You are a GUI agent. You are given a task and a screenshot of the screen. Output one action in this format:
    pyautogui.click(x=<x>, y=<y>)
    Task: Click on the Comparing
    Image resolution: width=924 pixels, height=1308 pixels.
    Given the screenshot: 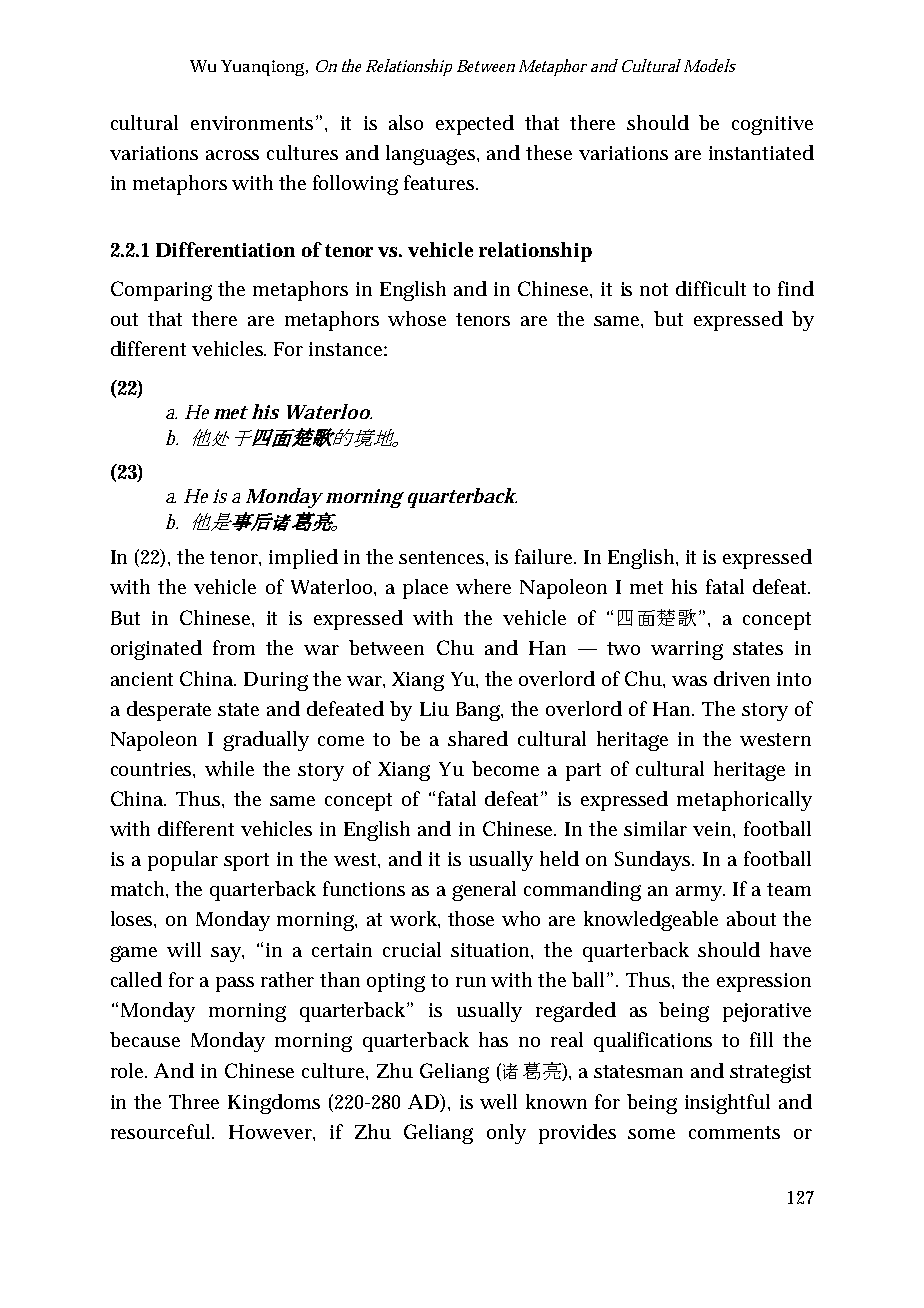 What is the action you would take?
    pyautogui.click(x=161, y=291)
